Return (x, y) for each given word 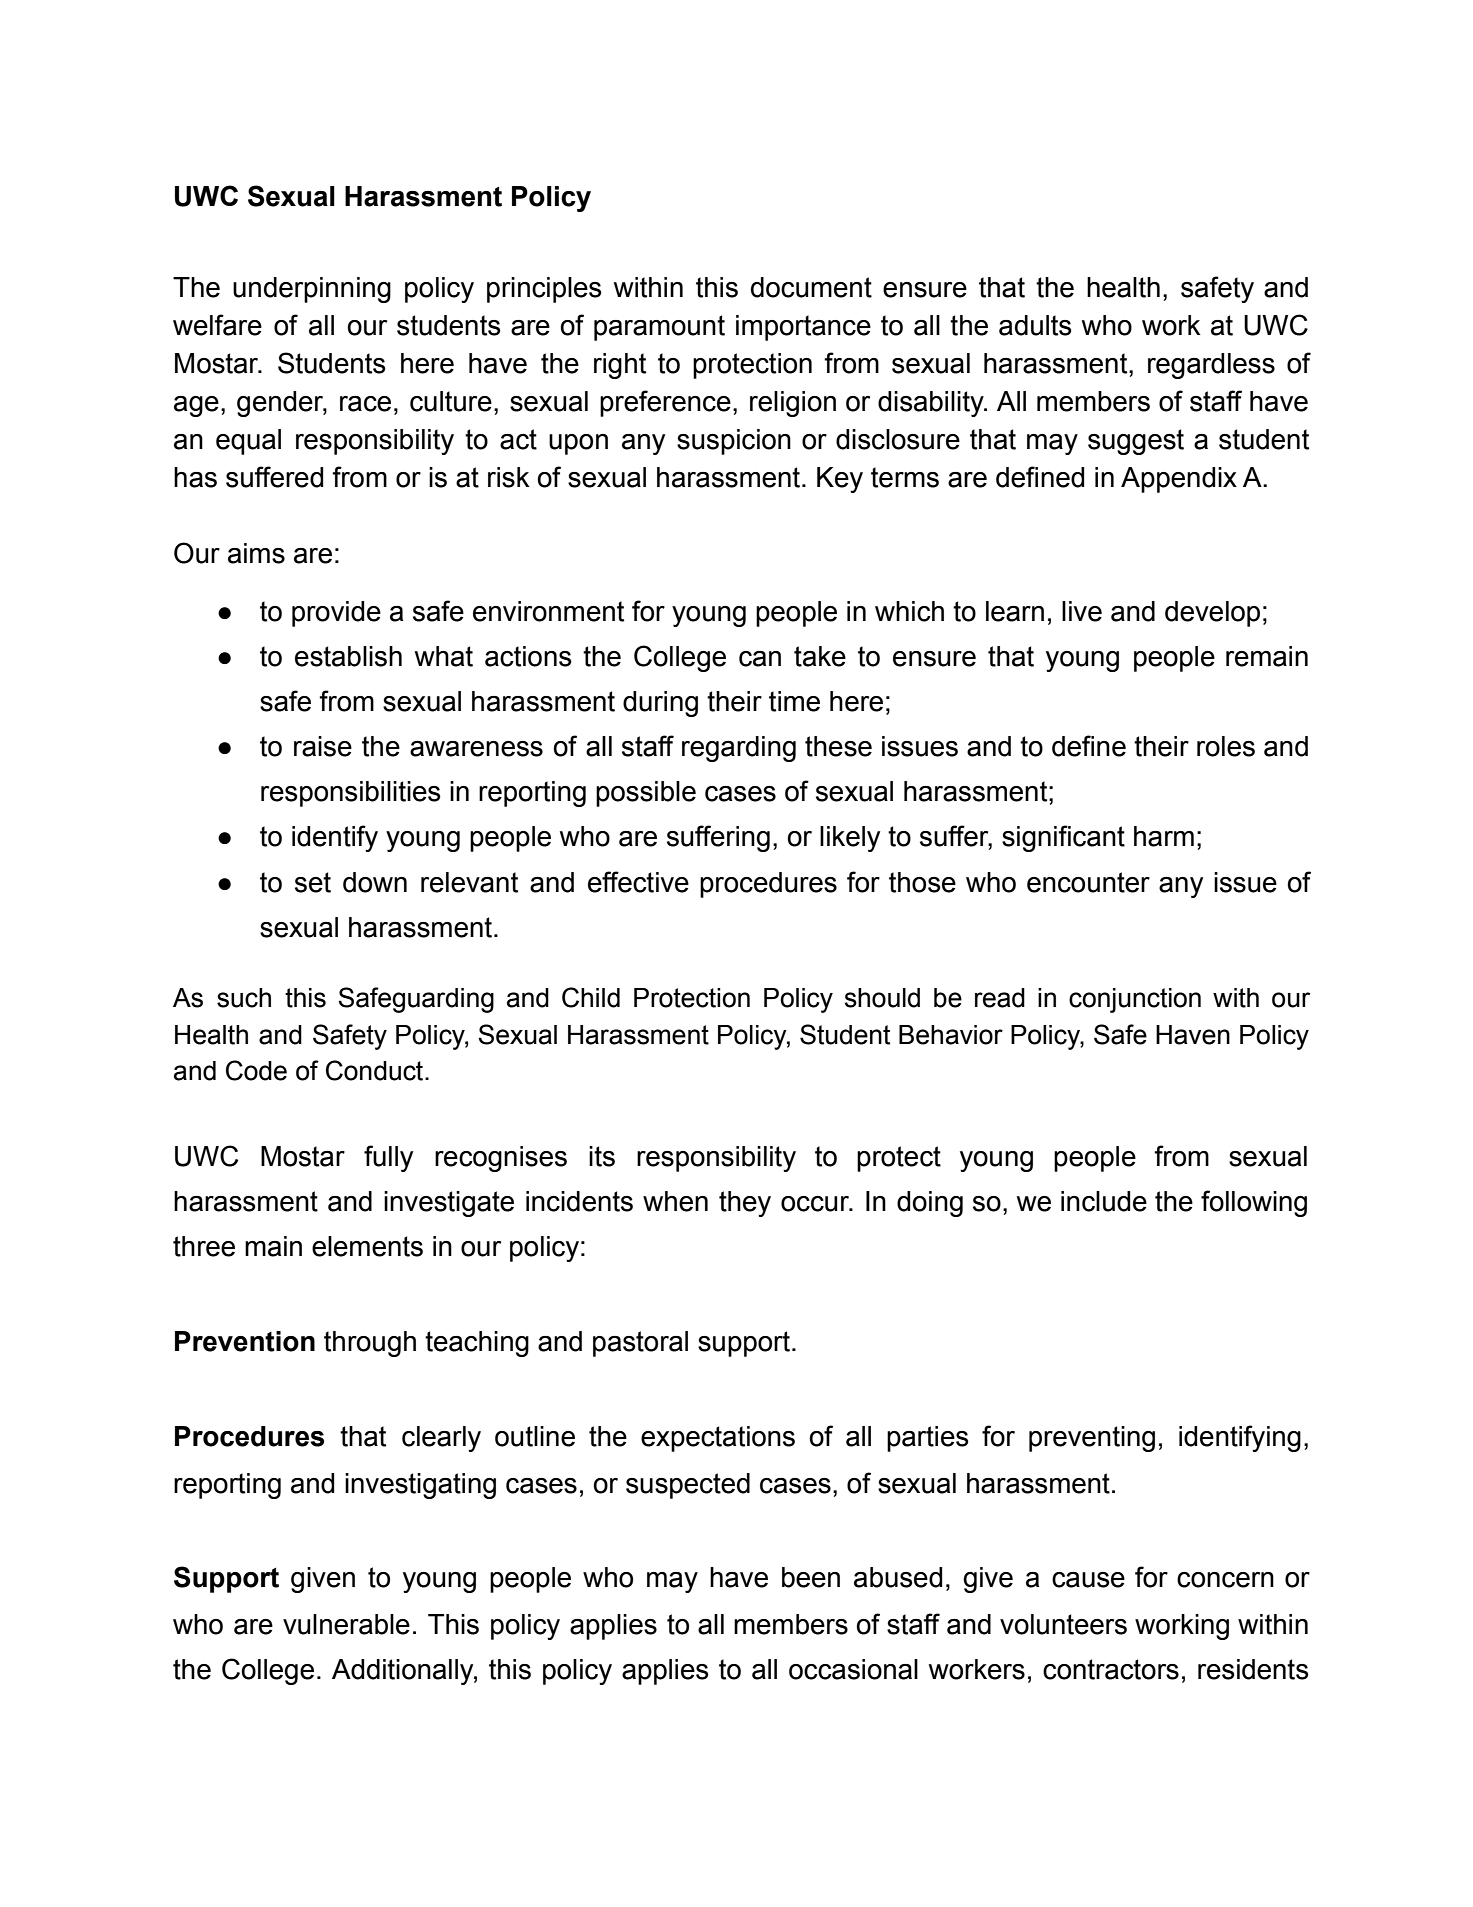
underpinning (312, 290)
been (811, 1577)
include (1104, 1201)
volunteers (1063, 1624)
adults (1035, 325)
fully (388, 1158)
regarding (739, 749)
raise (323, 746)
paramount (659, 328)
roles (1226, 746)
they (745, 1204)
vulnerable (346, 1624)
